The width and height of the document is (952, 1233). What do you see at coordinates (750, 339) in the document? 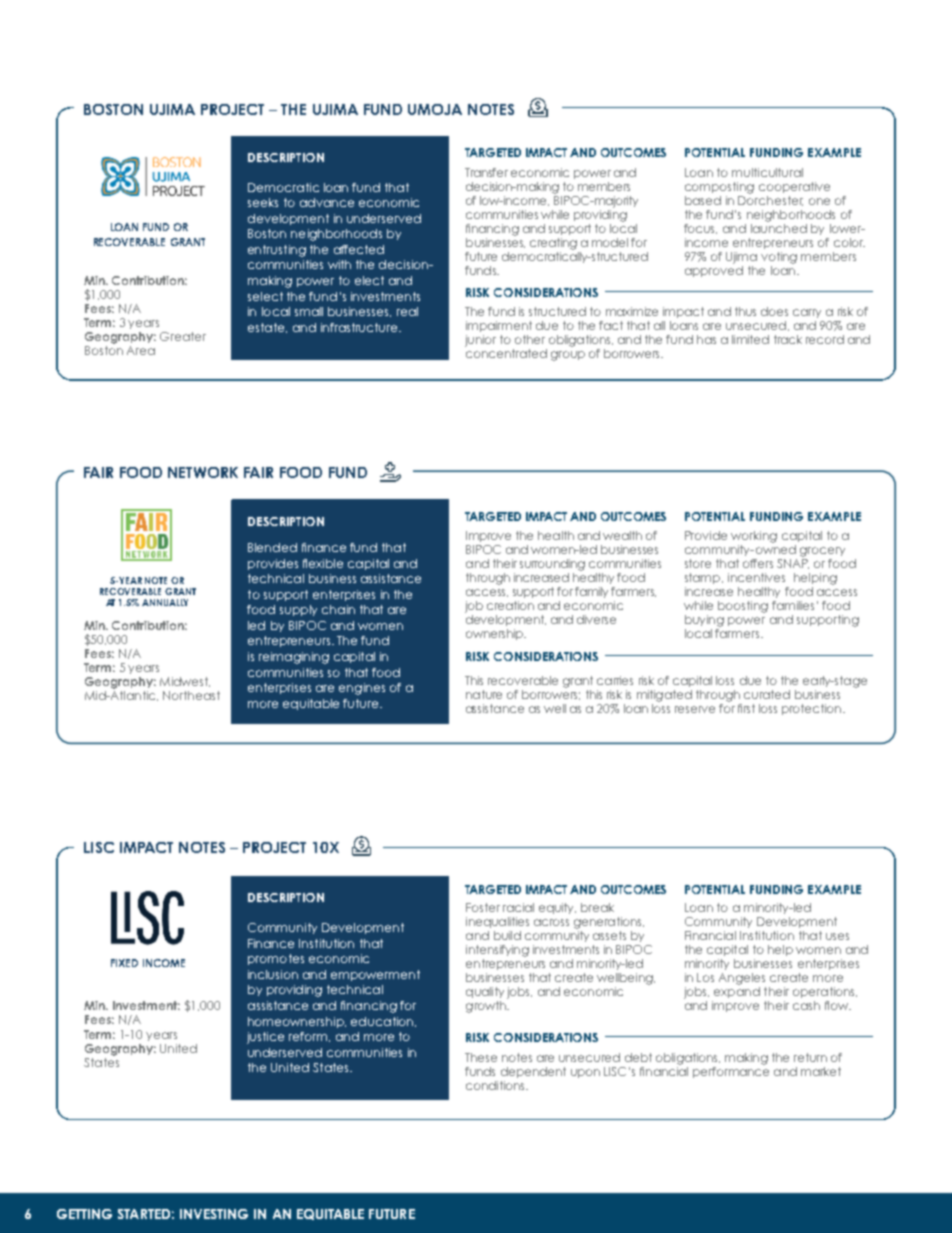
I see `limited` at bounding box center [750, 339].
